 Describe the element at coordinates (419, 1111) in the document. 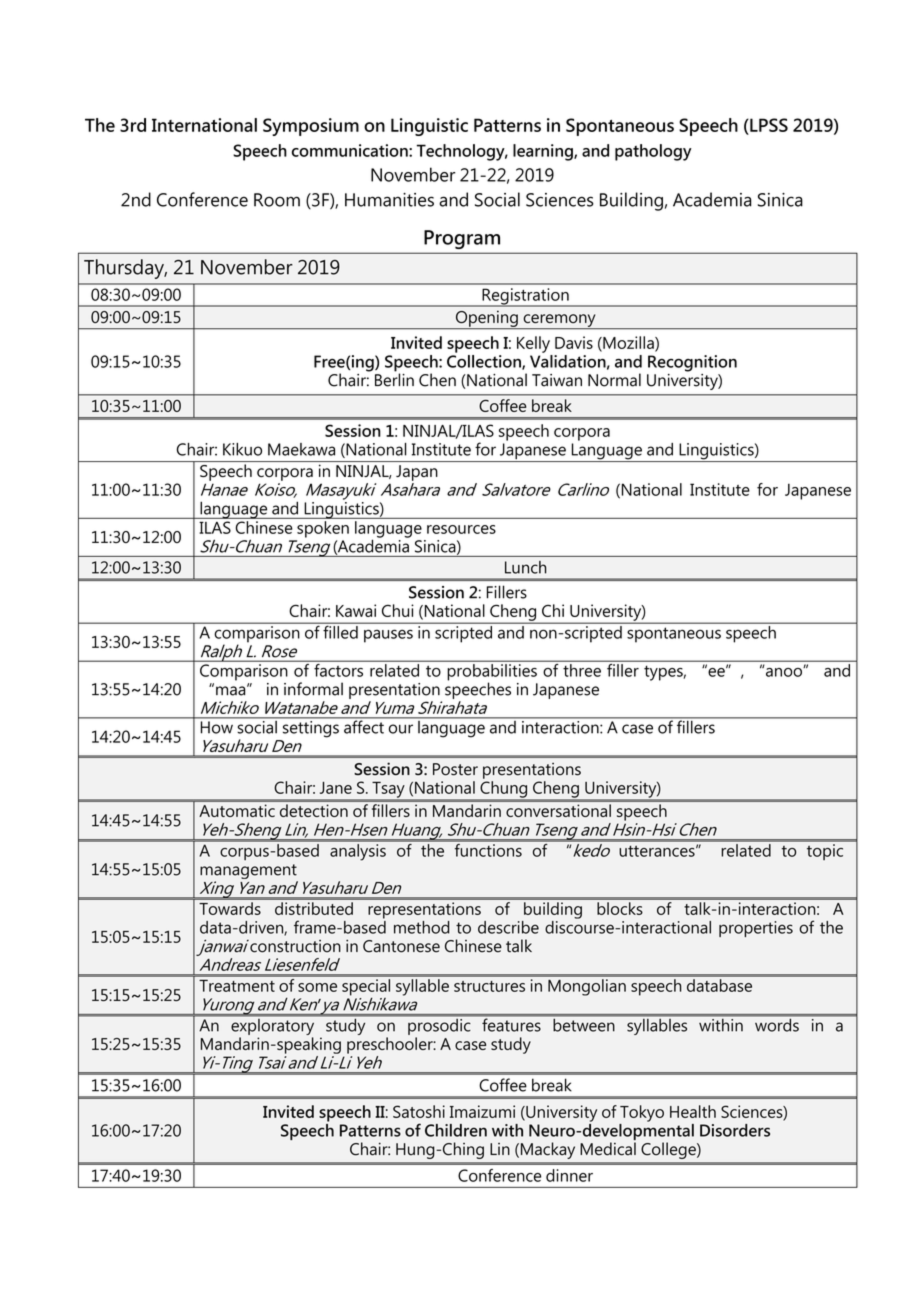

I see `Satoshi` at that location.
